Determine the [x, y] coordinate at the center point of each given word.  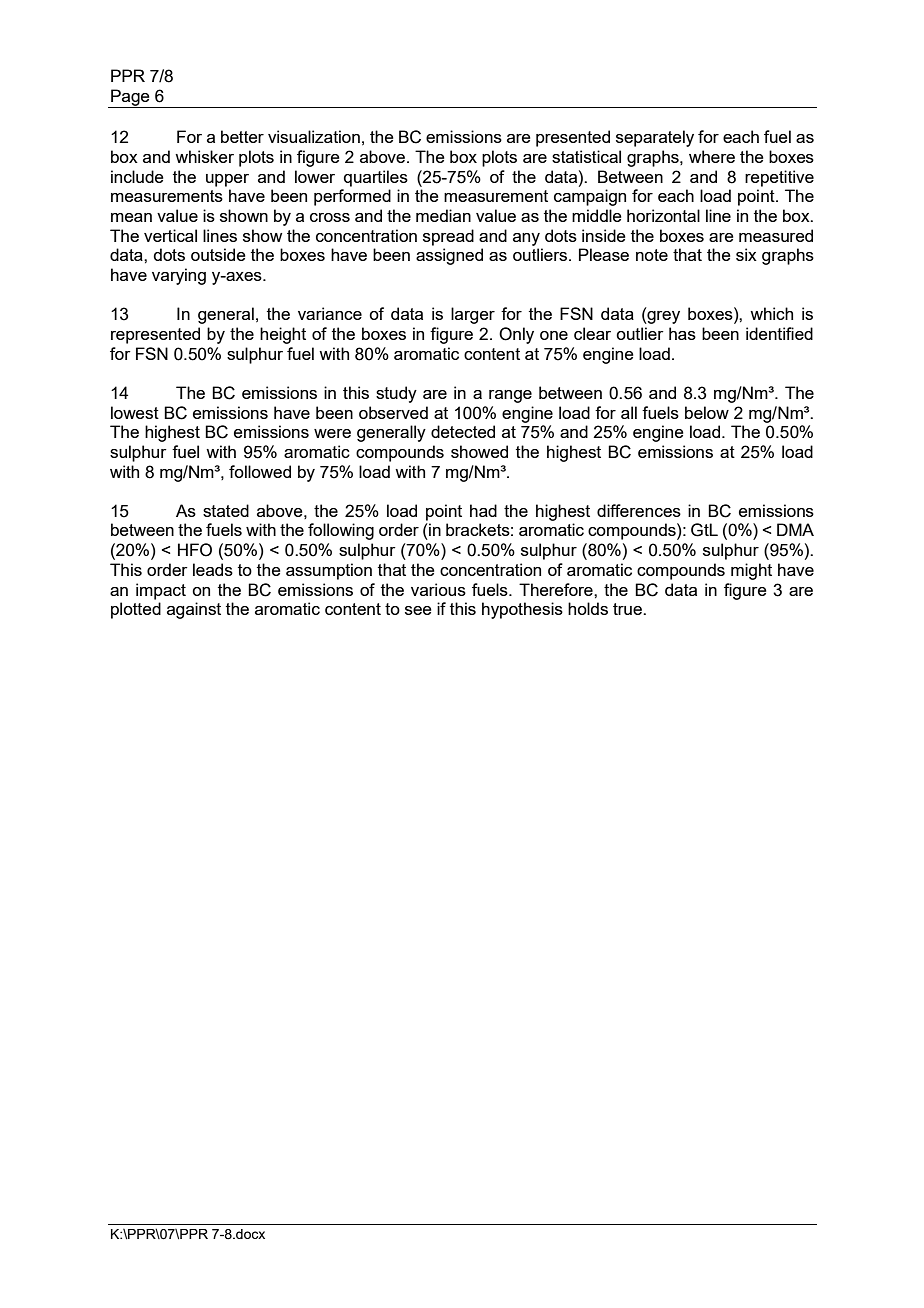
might [751, 571]
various [438, 589]
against [194, 610]
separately [655, 138]
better [242, 136]
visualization [314, 136]
